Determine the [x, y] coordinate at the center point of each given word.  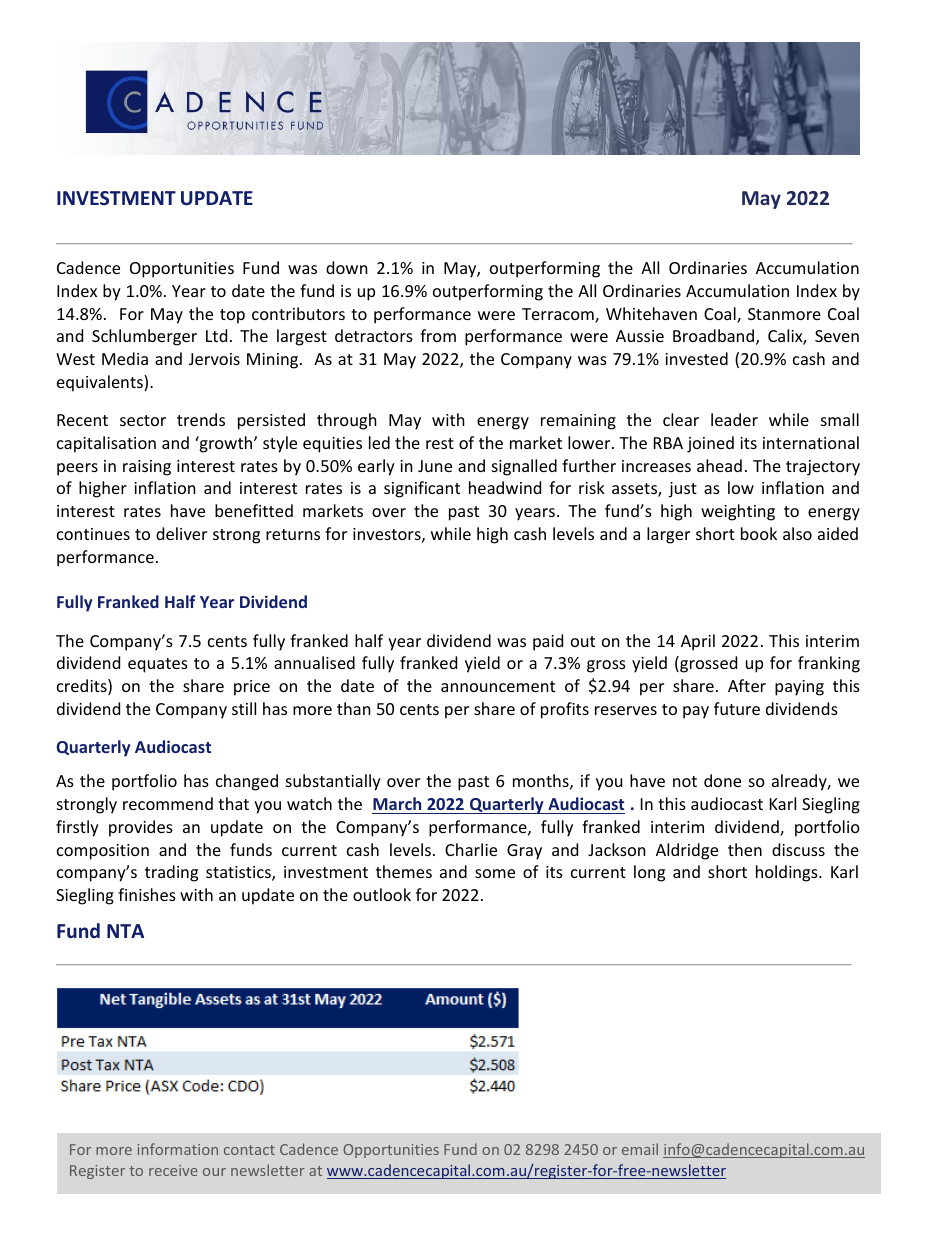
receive [173, 1170]
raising [147, 468]
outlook [382, 894]
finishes [147, 894]
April [698, 642]
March [397, 803]
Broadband [713, 335]
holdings [788, 873]
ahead [719, 465]
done [722, 780]
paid [548, 642]
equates [158, 665]
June [435, 466]
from [438, 335]
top [232, 316]
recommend [168, 803]
